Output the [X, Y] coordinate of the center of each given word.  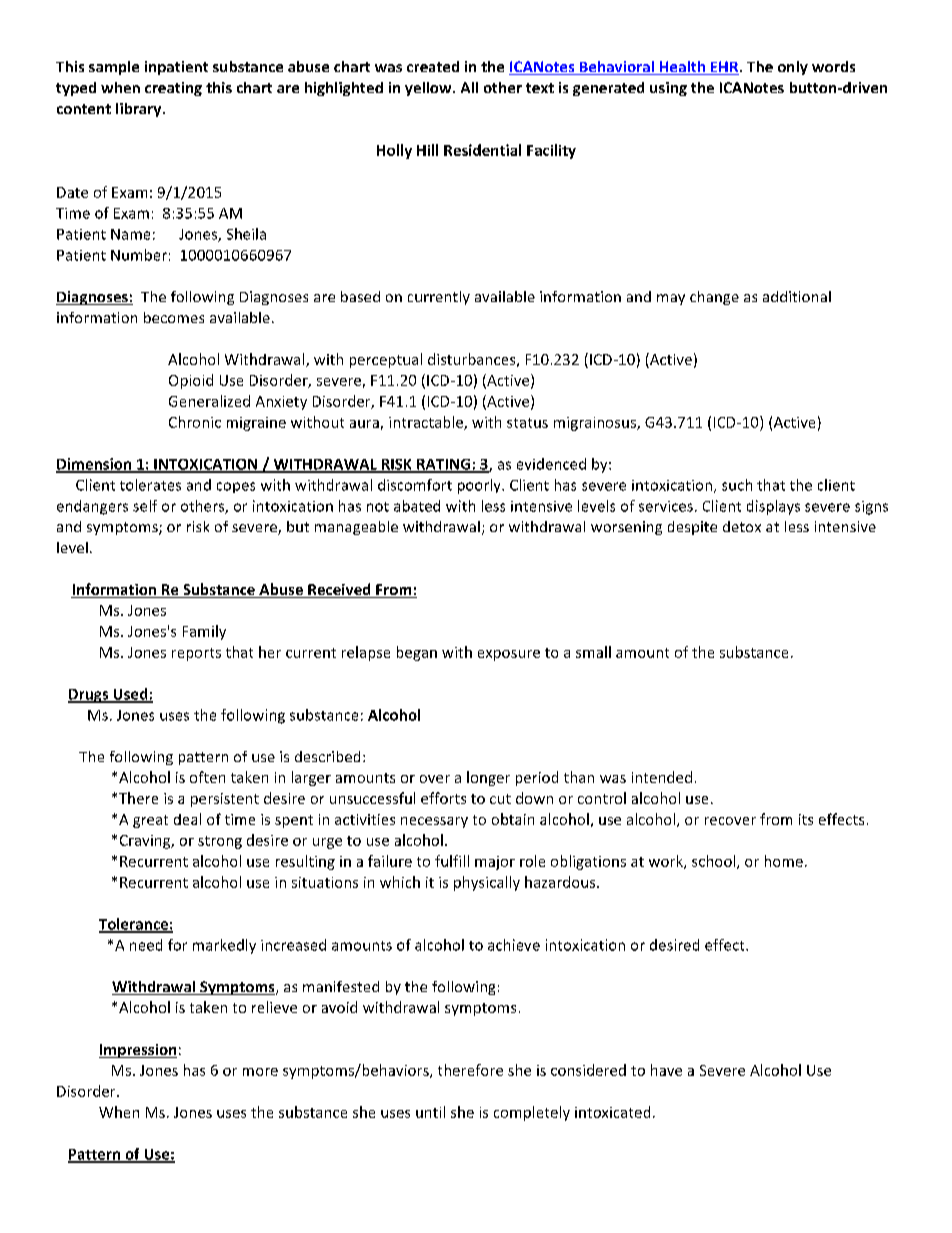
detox [742, 526]
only [793, 68]
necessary [434, 822]
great [150, 821]
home [784, 861]
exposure [509, 655]
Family [204, 632]
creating [173, 89]
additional [797, 296]
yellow [429, 89]
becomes [174, 317]
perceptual [386, 360]
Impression [138, 1051]
